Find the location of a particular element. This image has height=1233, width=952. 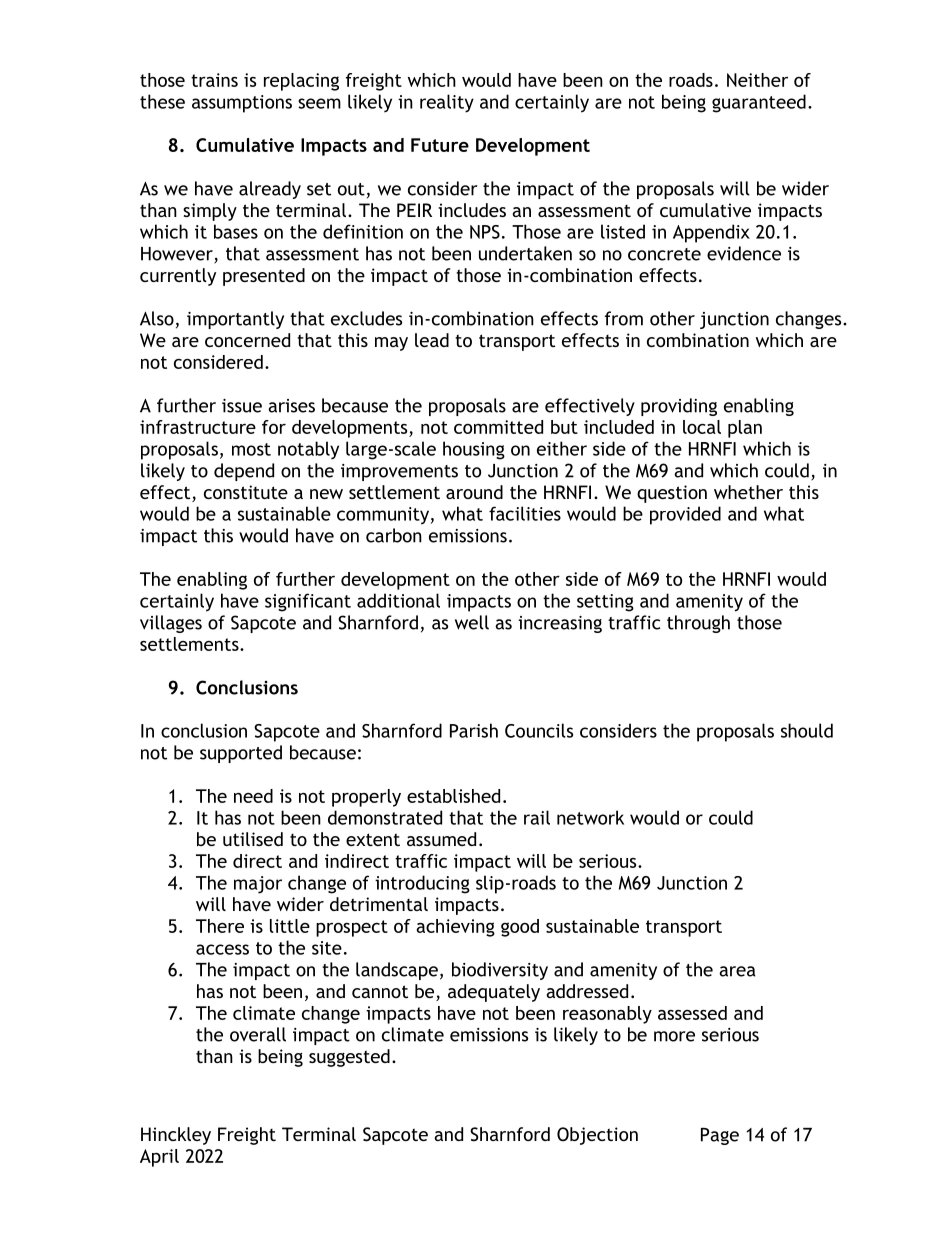

Objection is located at coordinates (597, 1136).
